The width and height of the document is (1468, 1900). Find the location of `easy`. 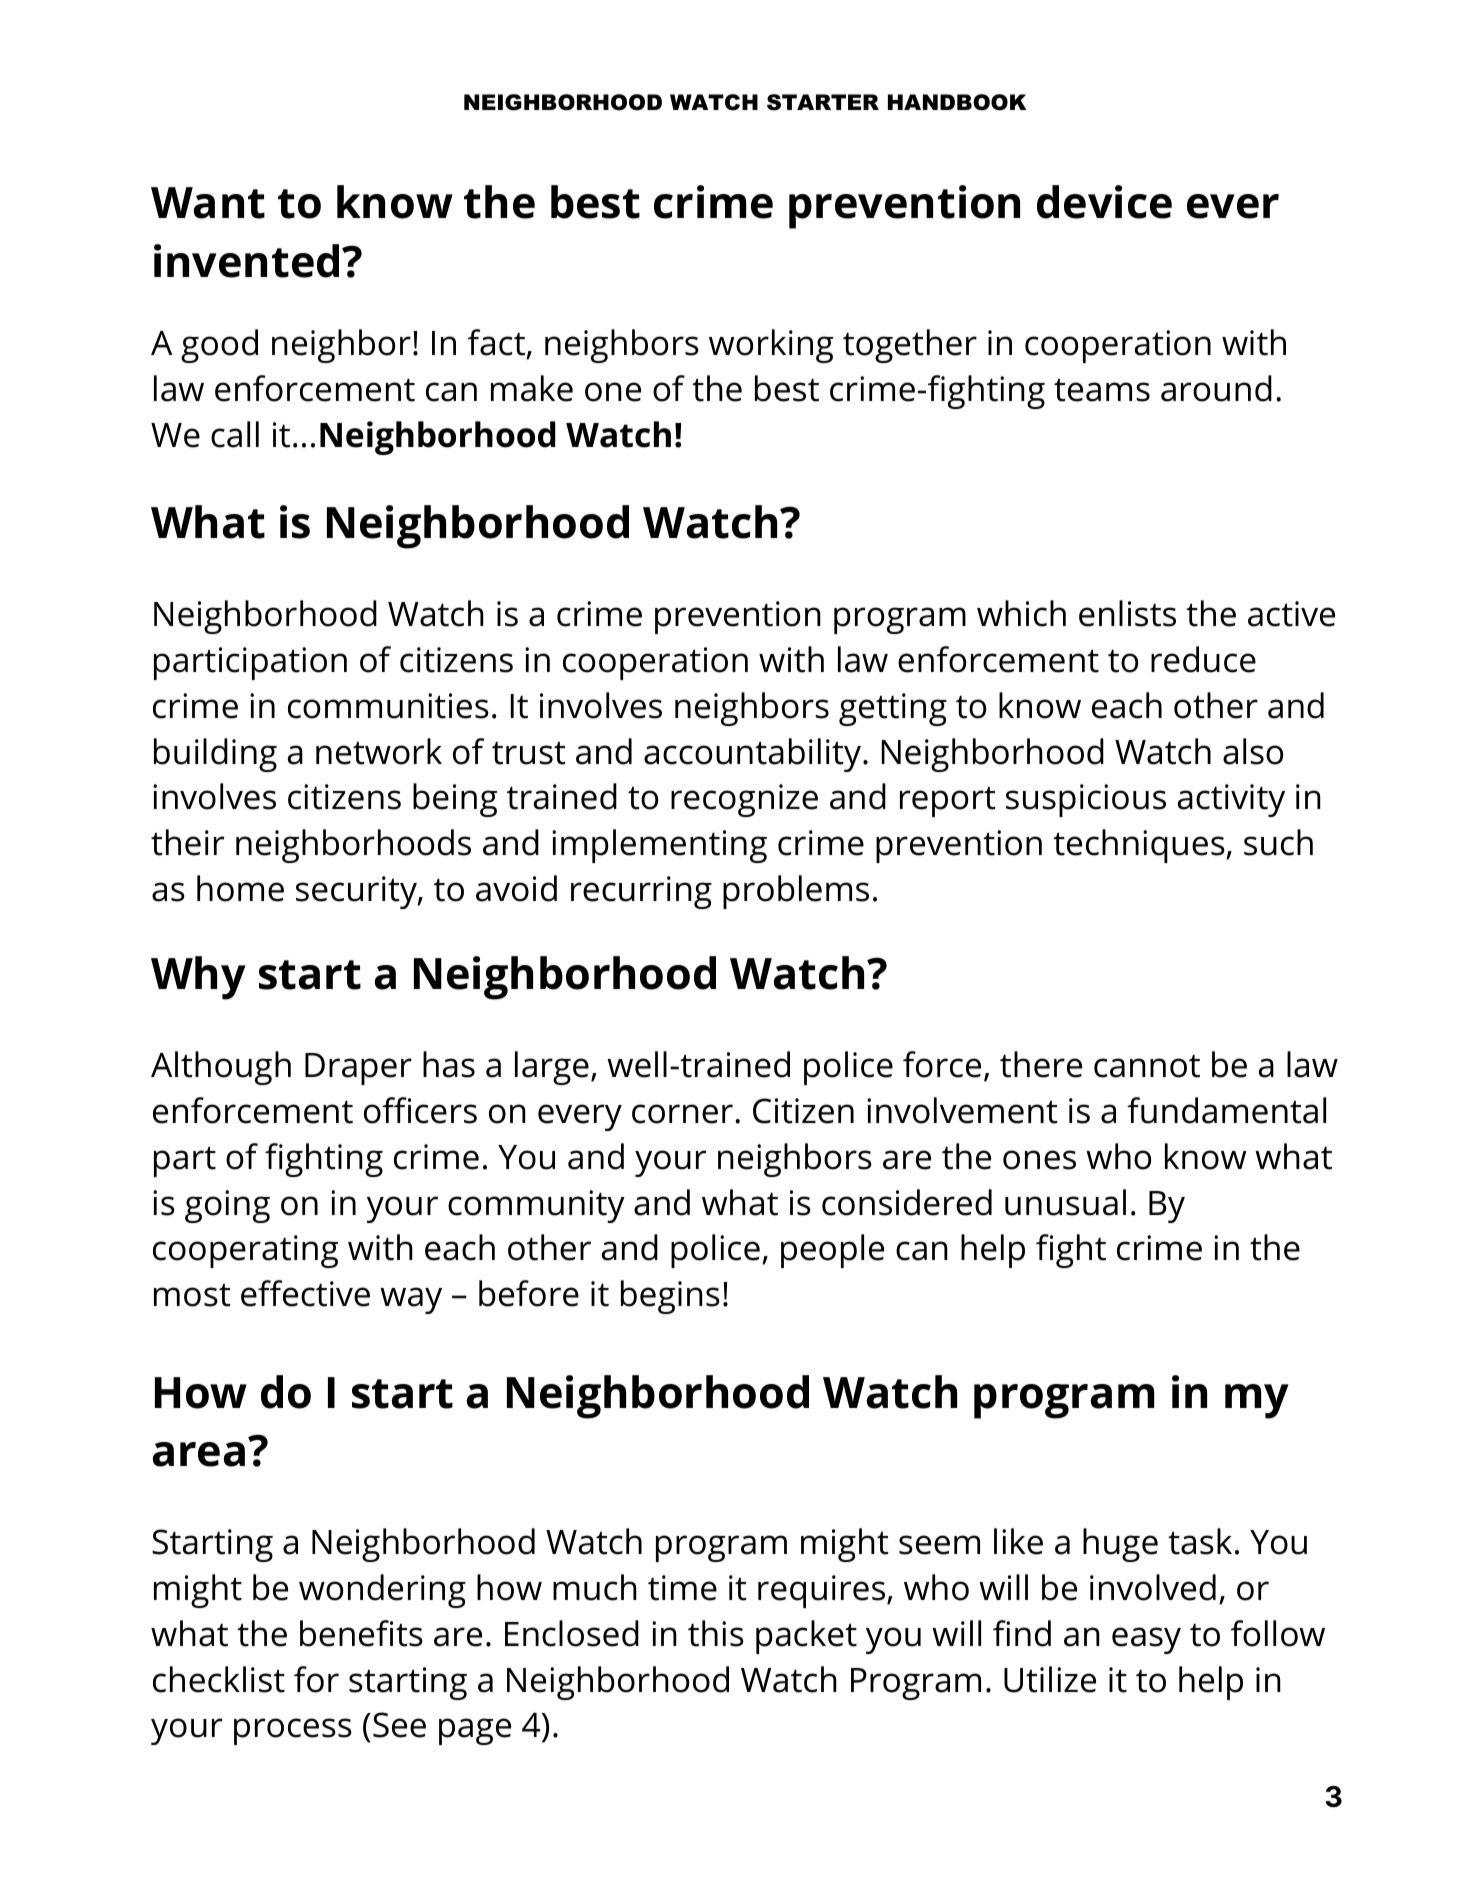

easy is located at coordinates (1146, 1640).
